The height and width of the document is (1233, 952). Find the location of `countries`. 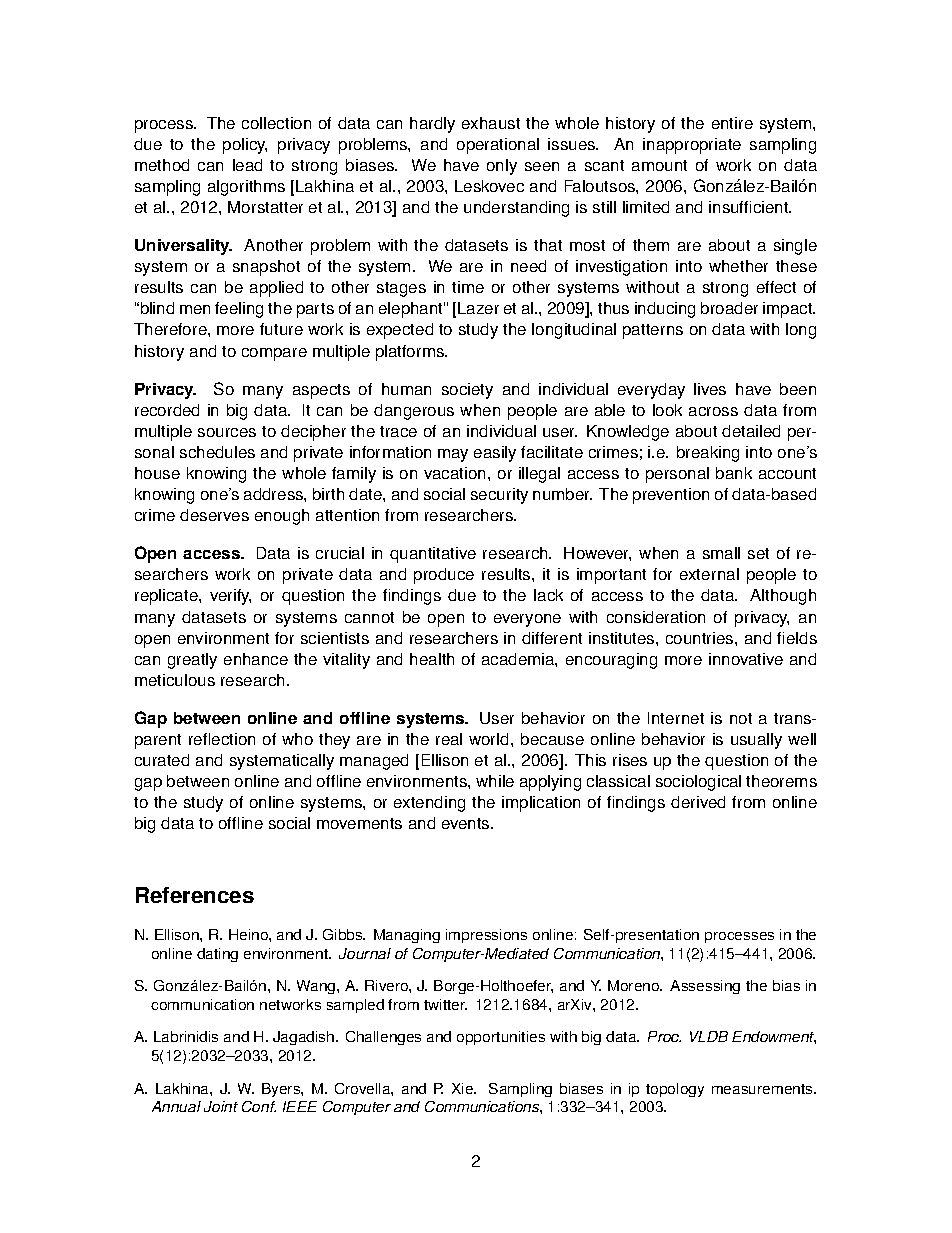

countries is located at coordinates (701, 638).
